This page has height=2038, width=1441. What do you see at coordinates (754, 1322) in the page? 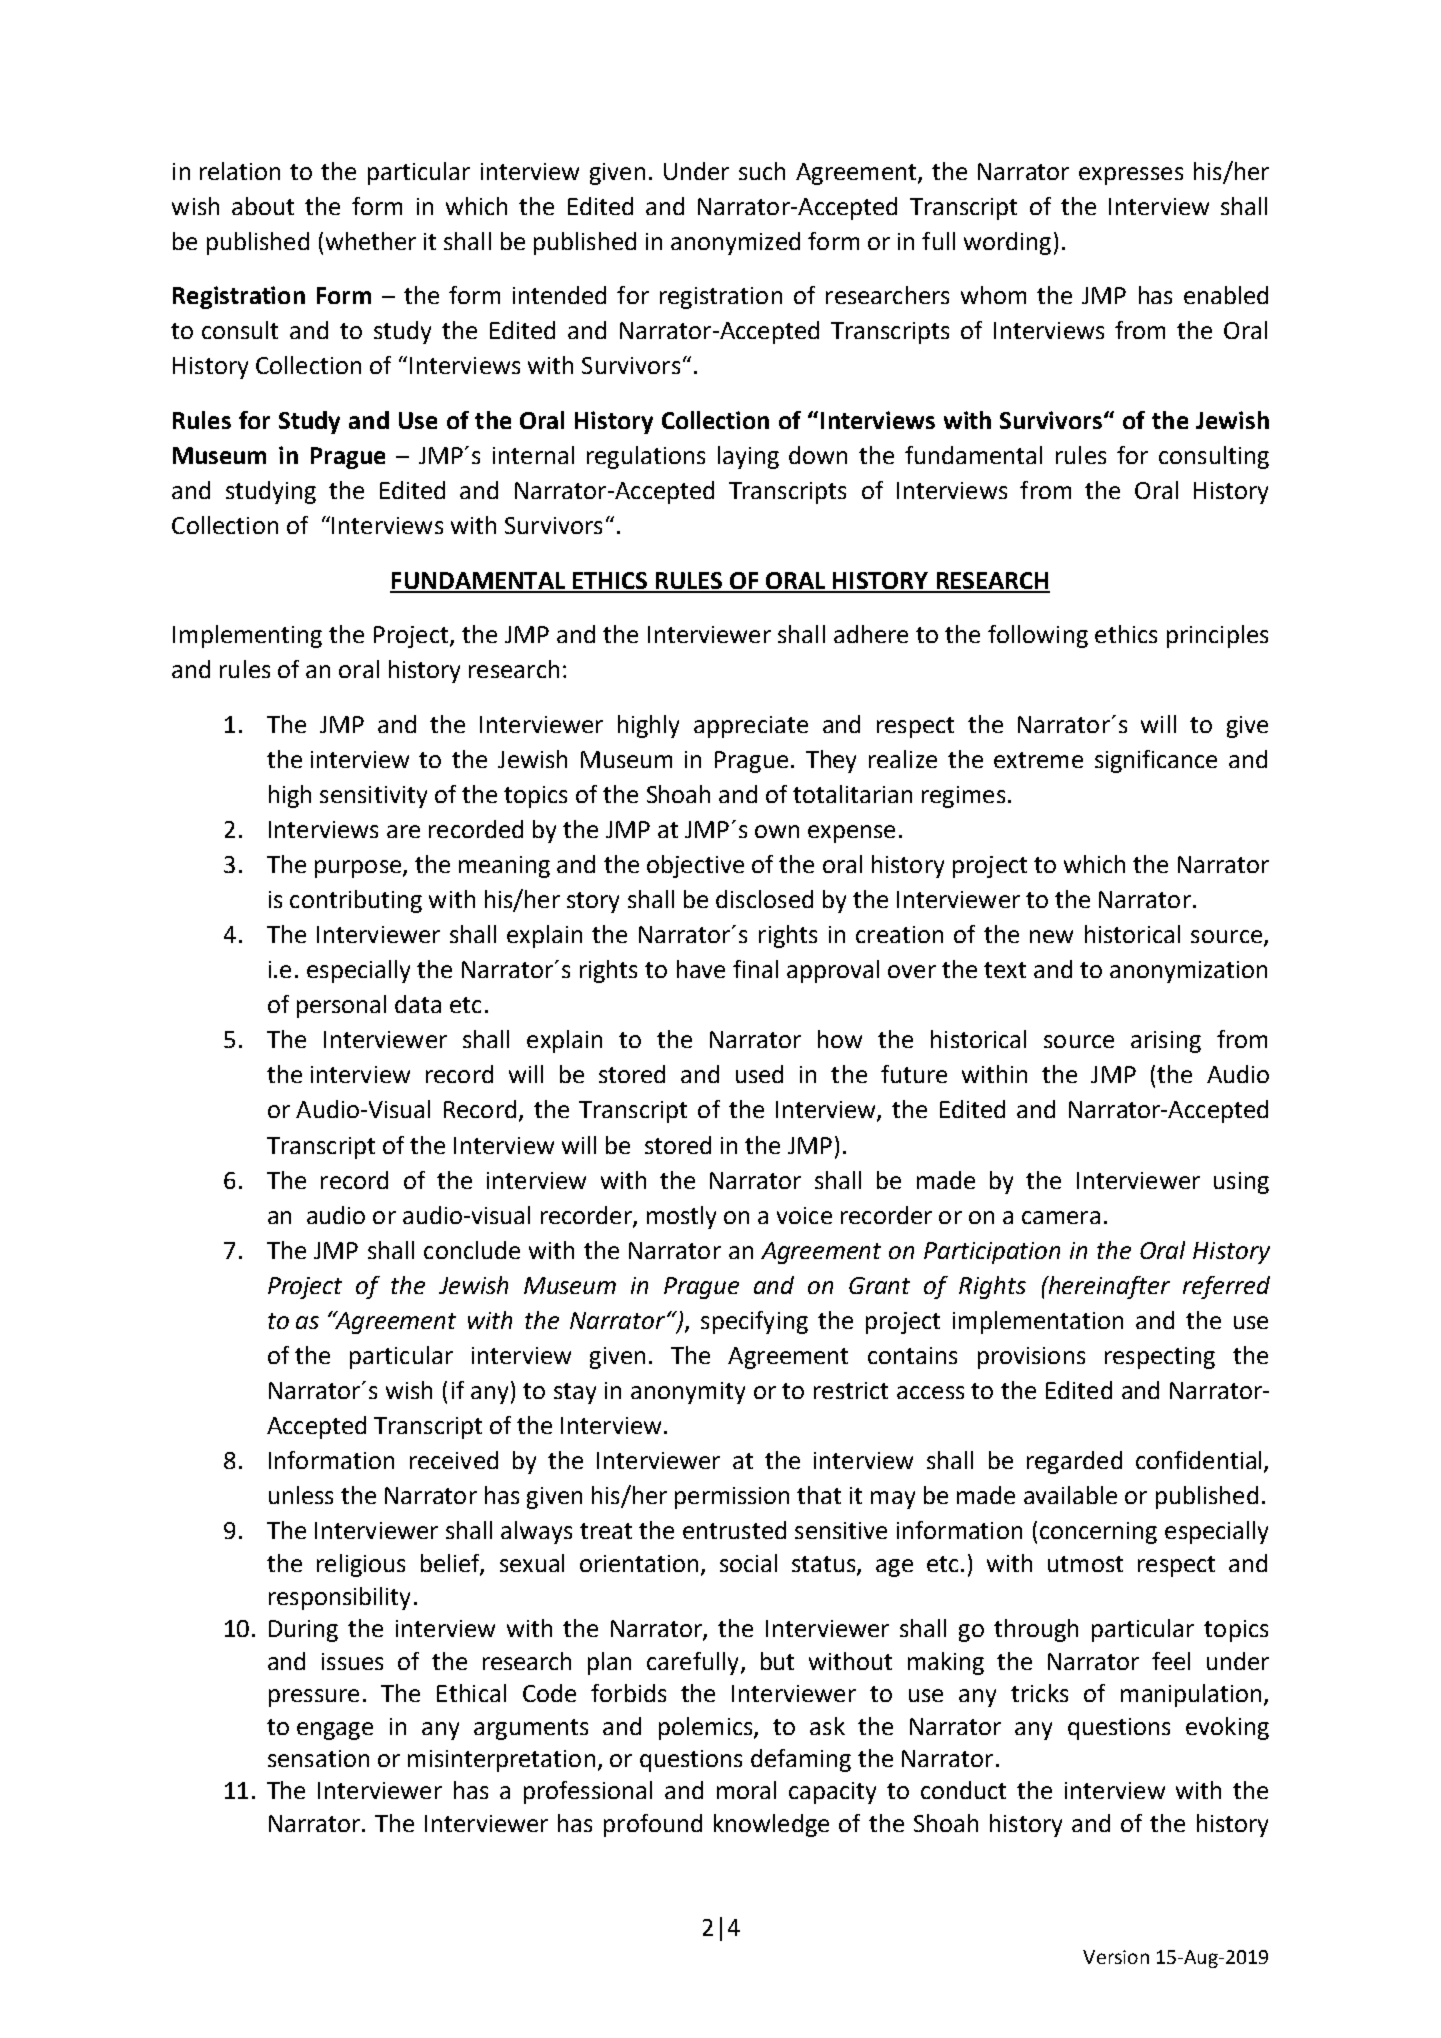
I see `specifying` at bounding box center [754, 1322].
